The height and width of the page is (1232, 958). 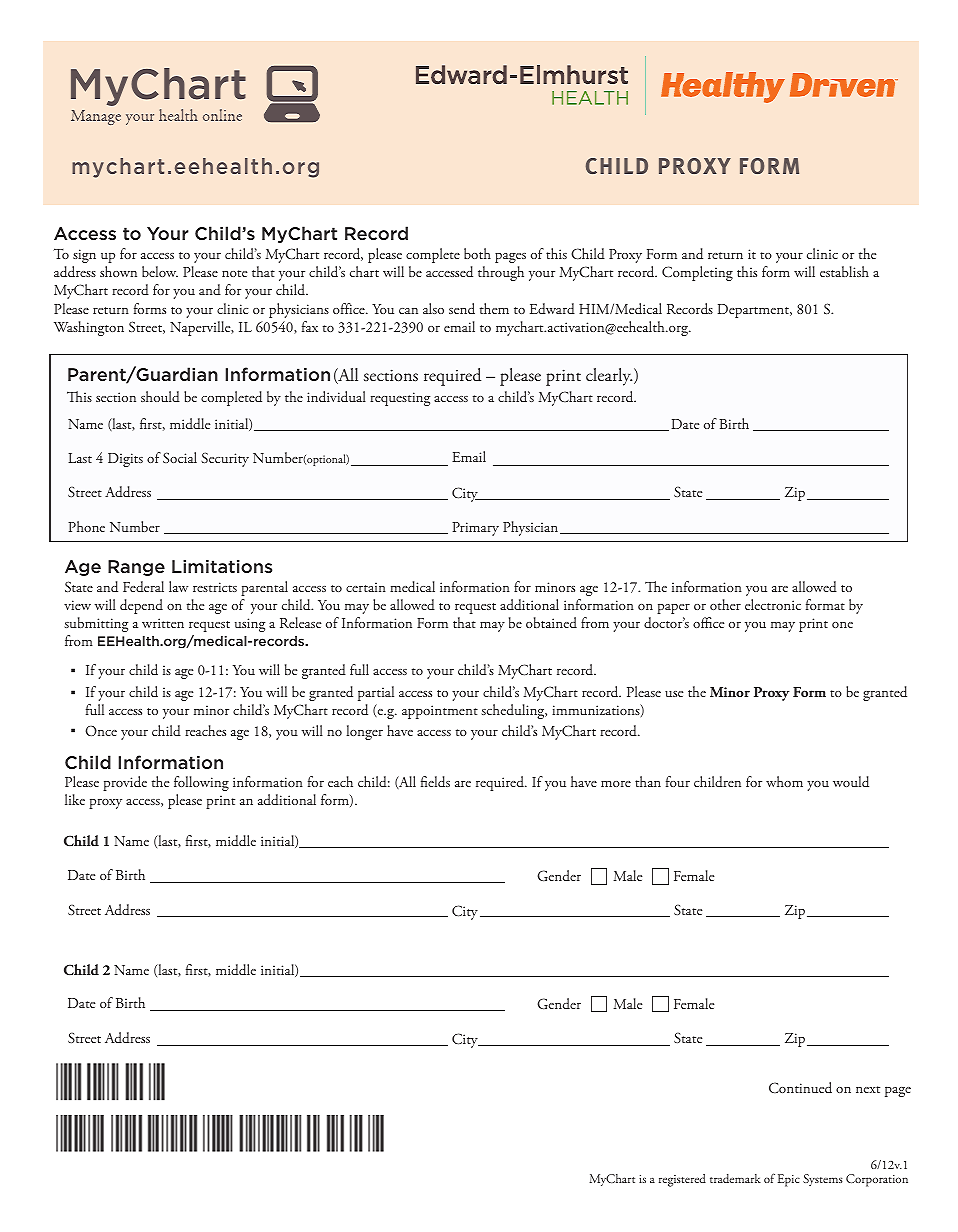 What do you see at coordinates (844, 271) in the page?
I see `establish` at bounding box center [844, 271].
